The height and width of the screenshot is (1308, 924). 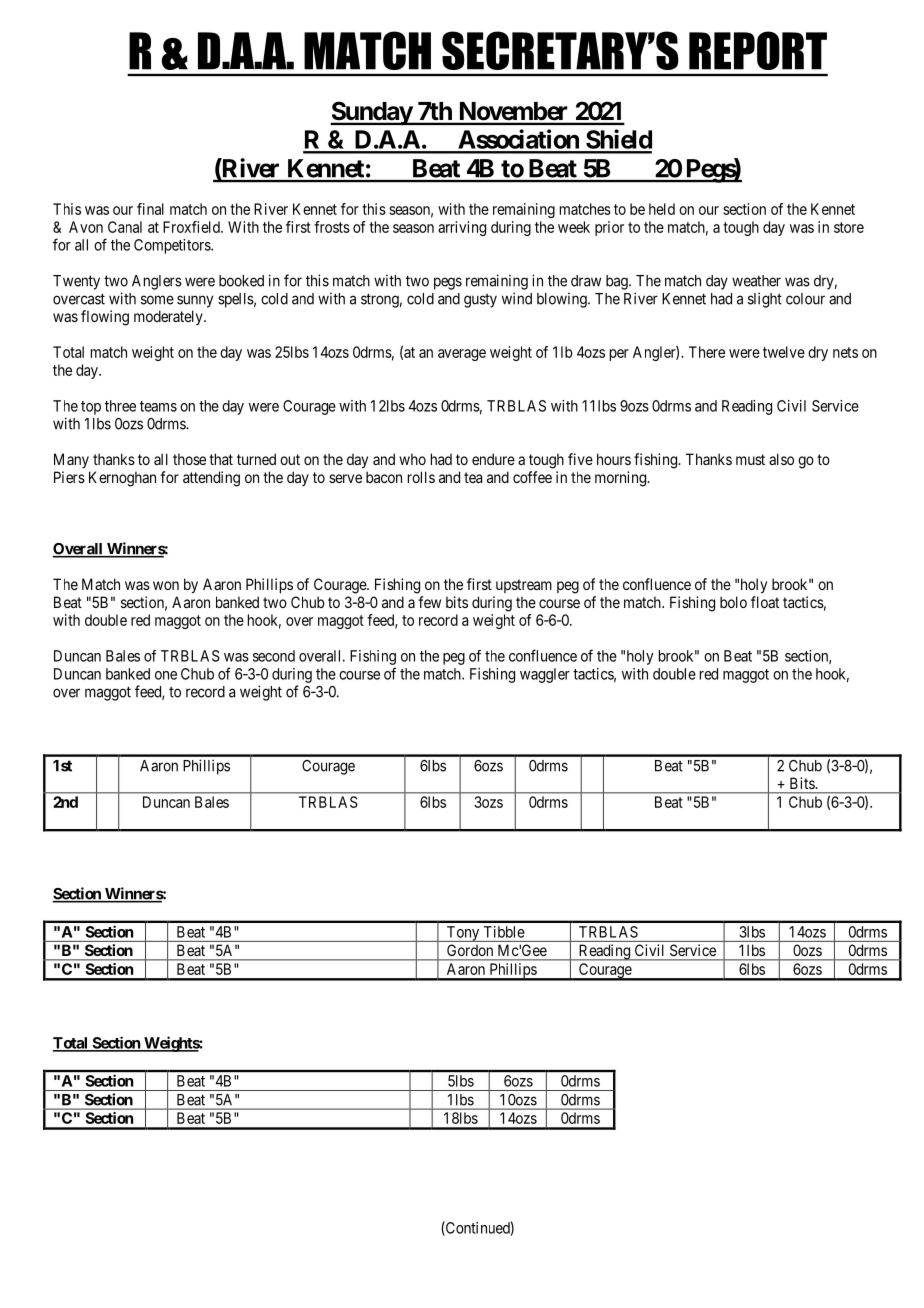 I want to click on attending, so click(x=211, y=479).
